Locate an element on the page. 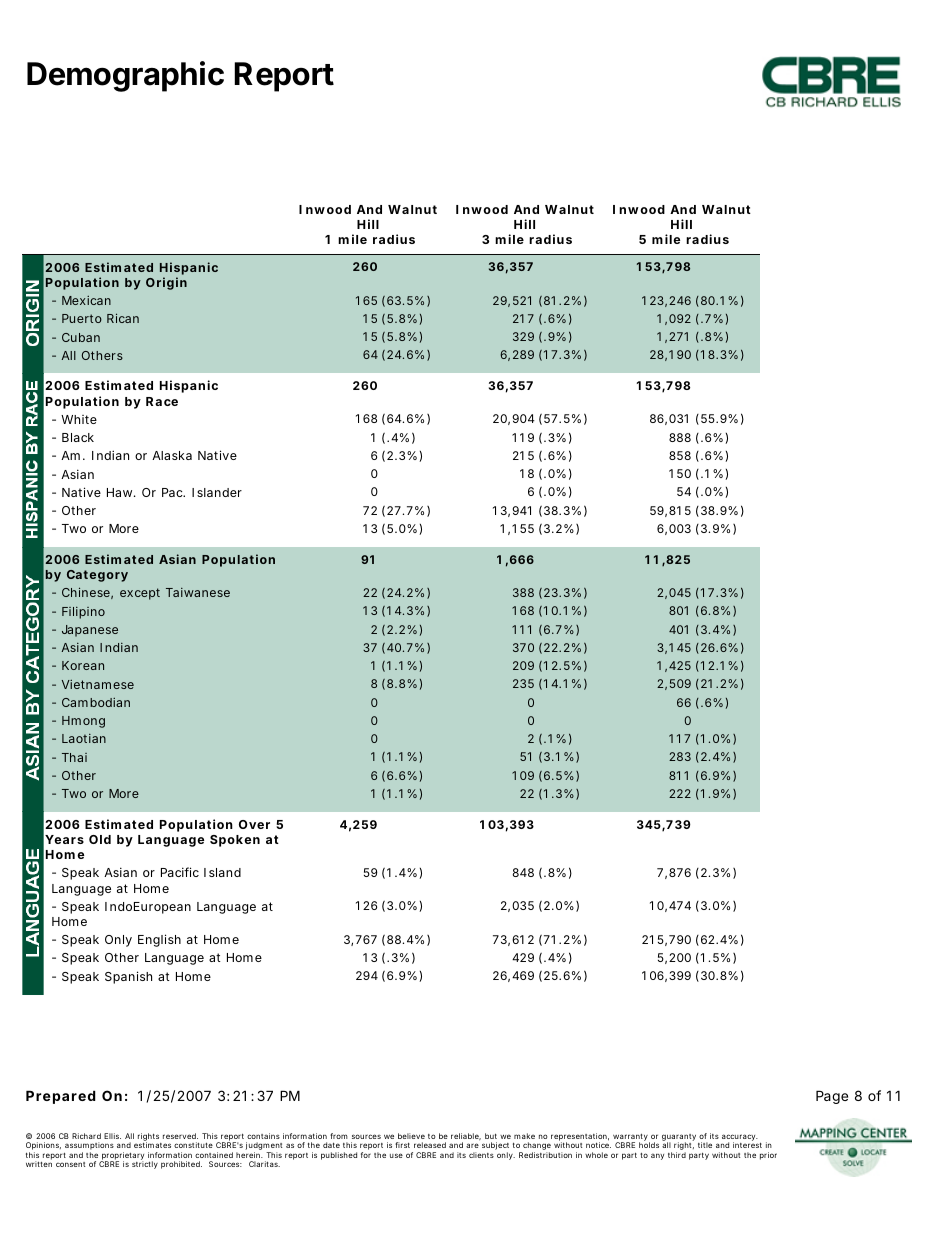  Demographic is located at coordinates (125, 76).
